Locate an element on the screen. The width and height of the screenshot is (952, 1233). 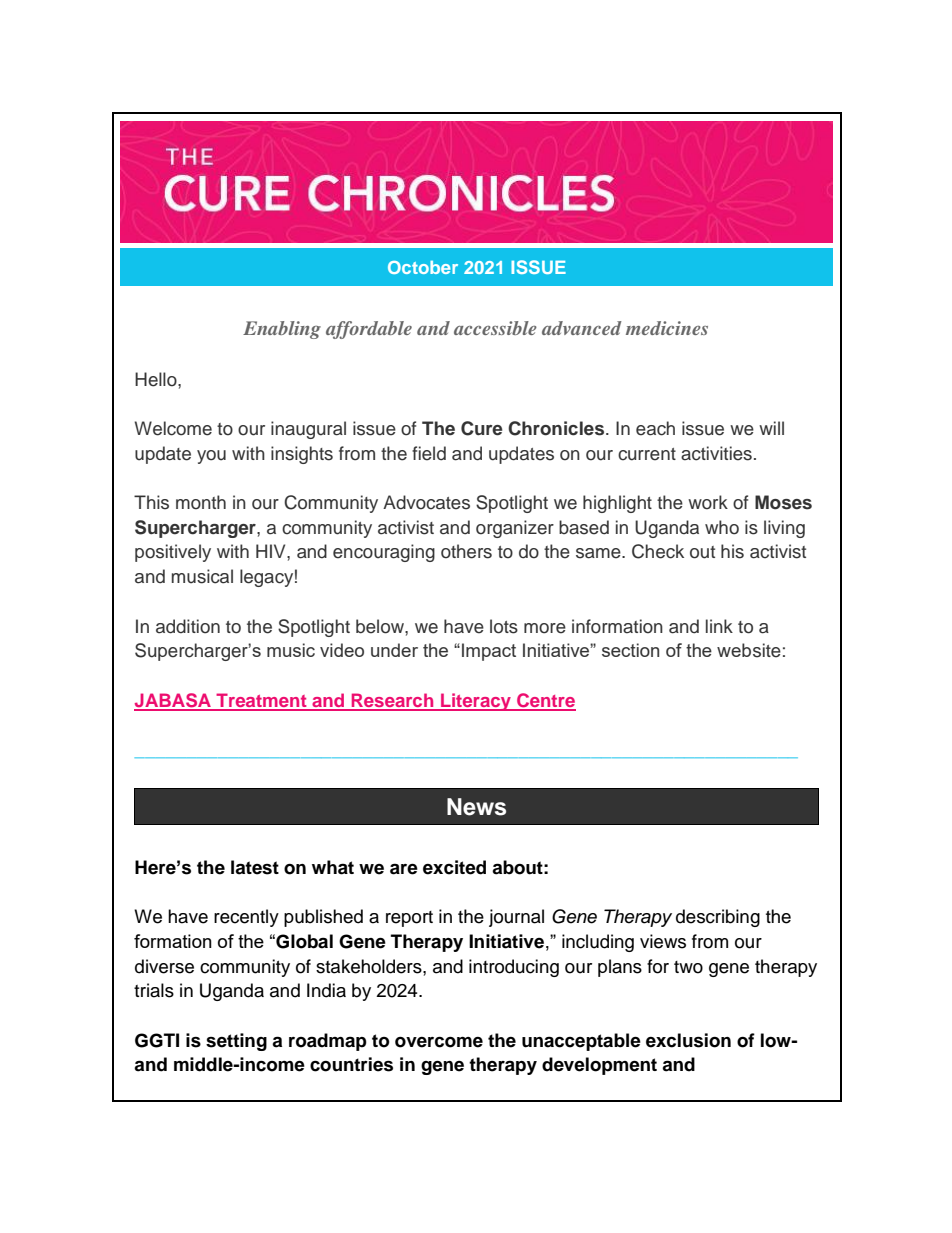
who is located at coordinates (722, 527).
